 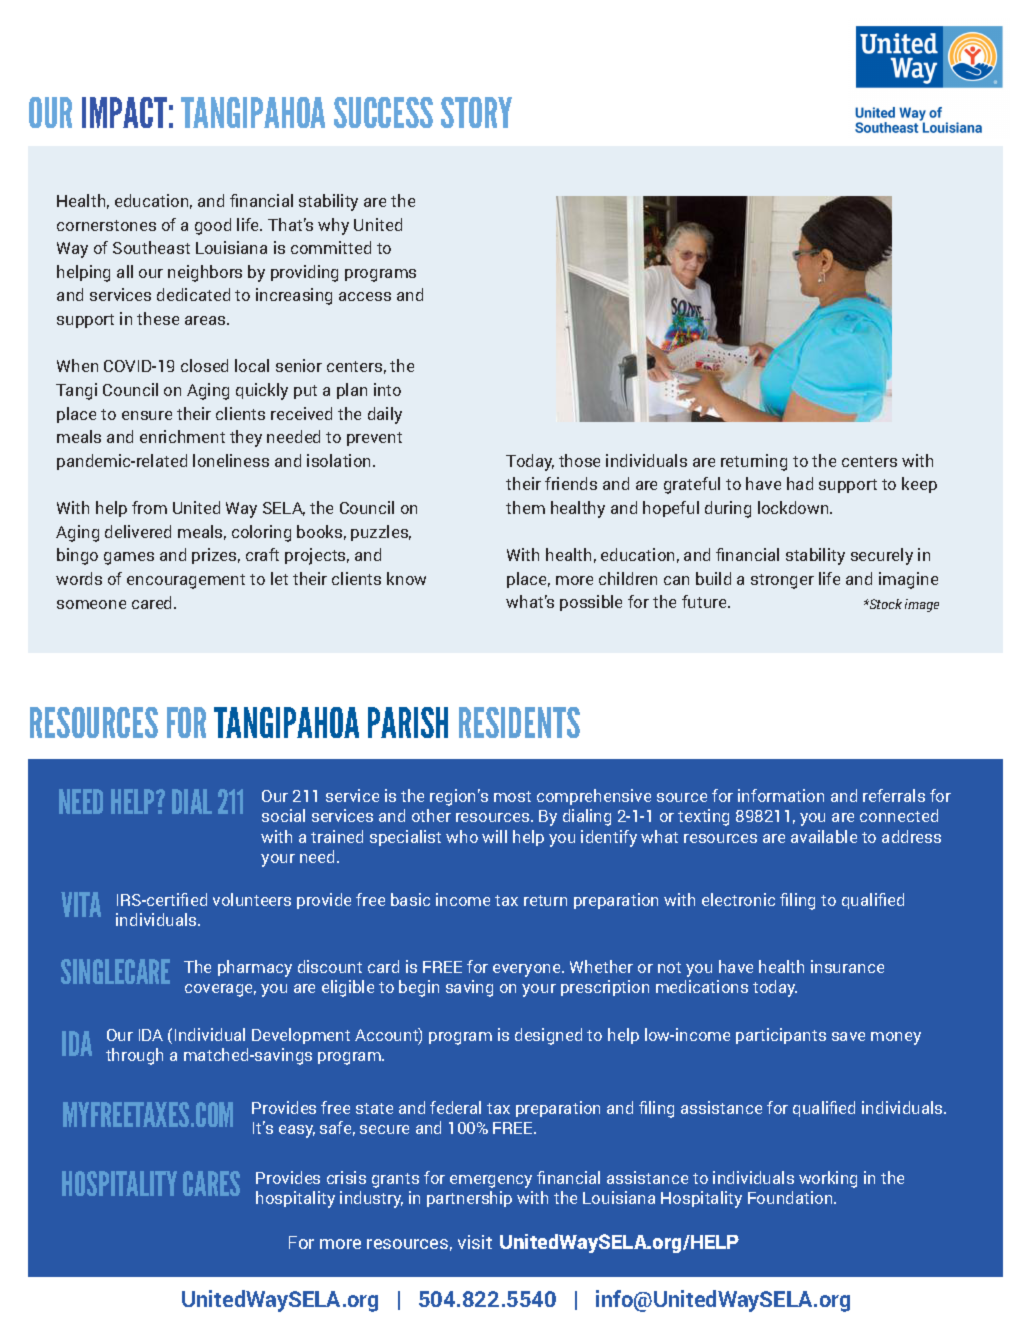 What do you see at coordinates (476, 112) in the document?
I see `STORY` at bounding box center [476, 112].
